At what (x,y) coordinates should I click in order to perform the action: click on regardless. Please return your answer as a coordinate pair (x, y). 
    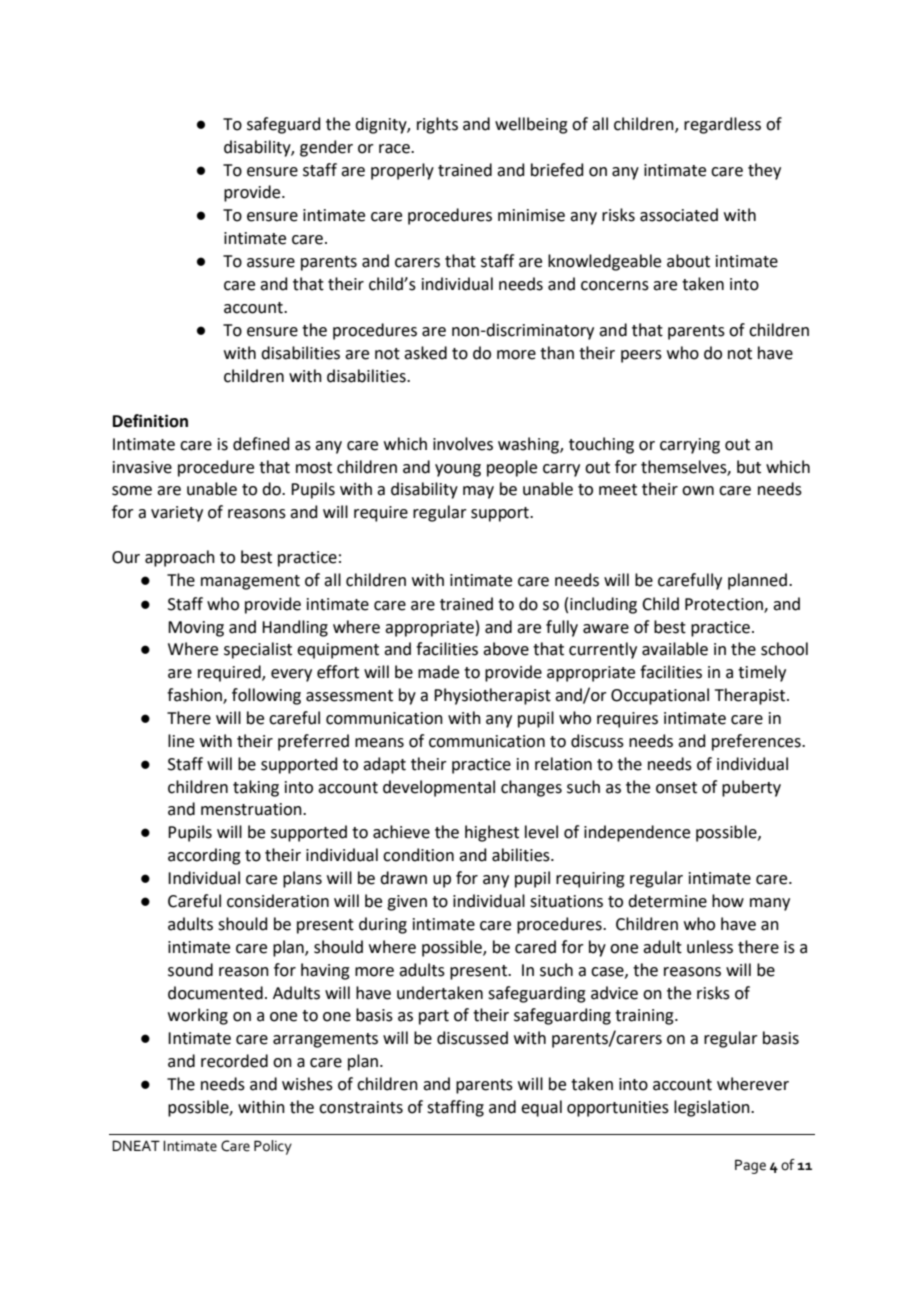
    Looking at the image, I should click on (722, 125).
